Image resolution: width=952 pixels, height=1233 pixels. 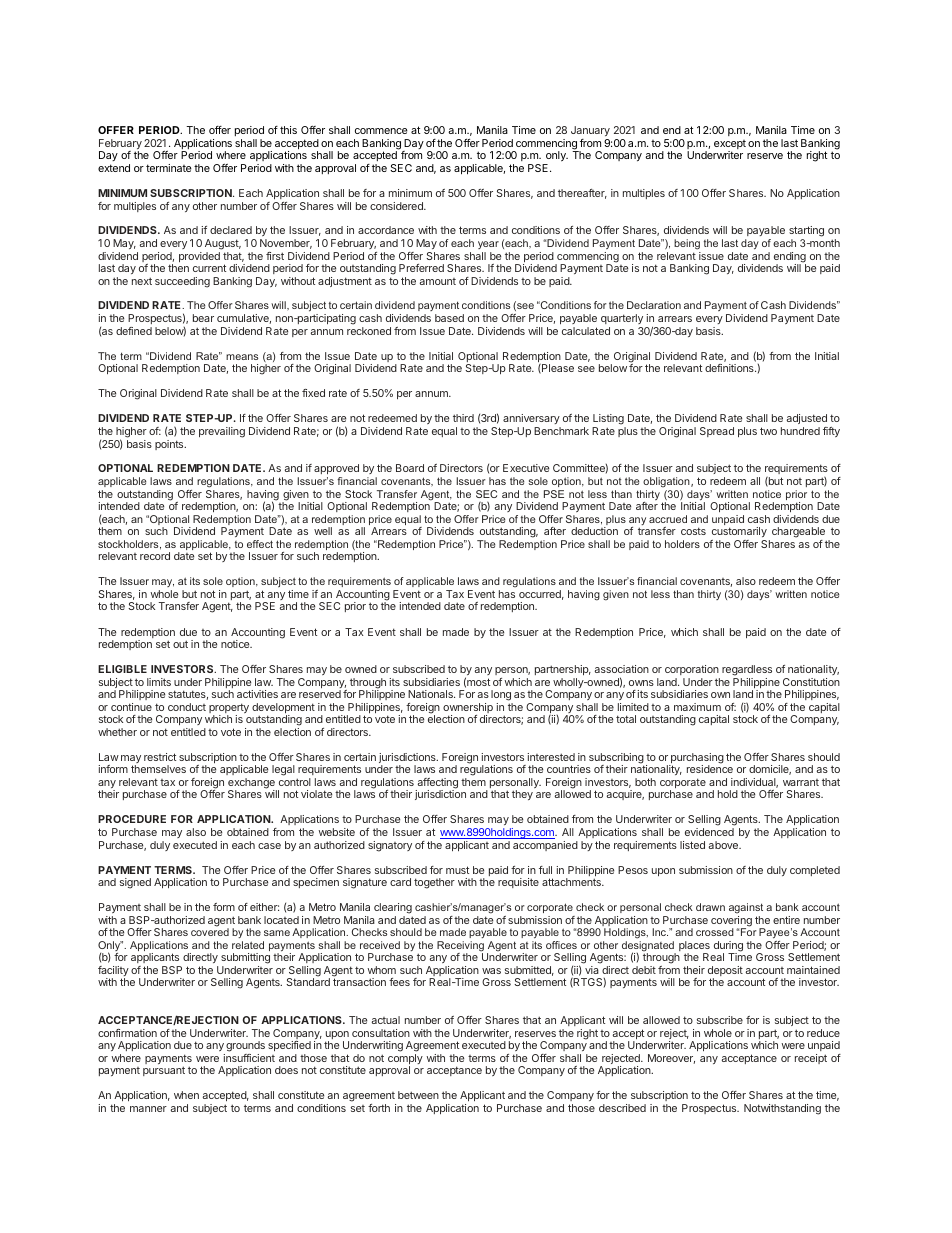 What do you see at coordinates (526, 468) in the page?
I see `Executive` at bounding box center [526, 468].
